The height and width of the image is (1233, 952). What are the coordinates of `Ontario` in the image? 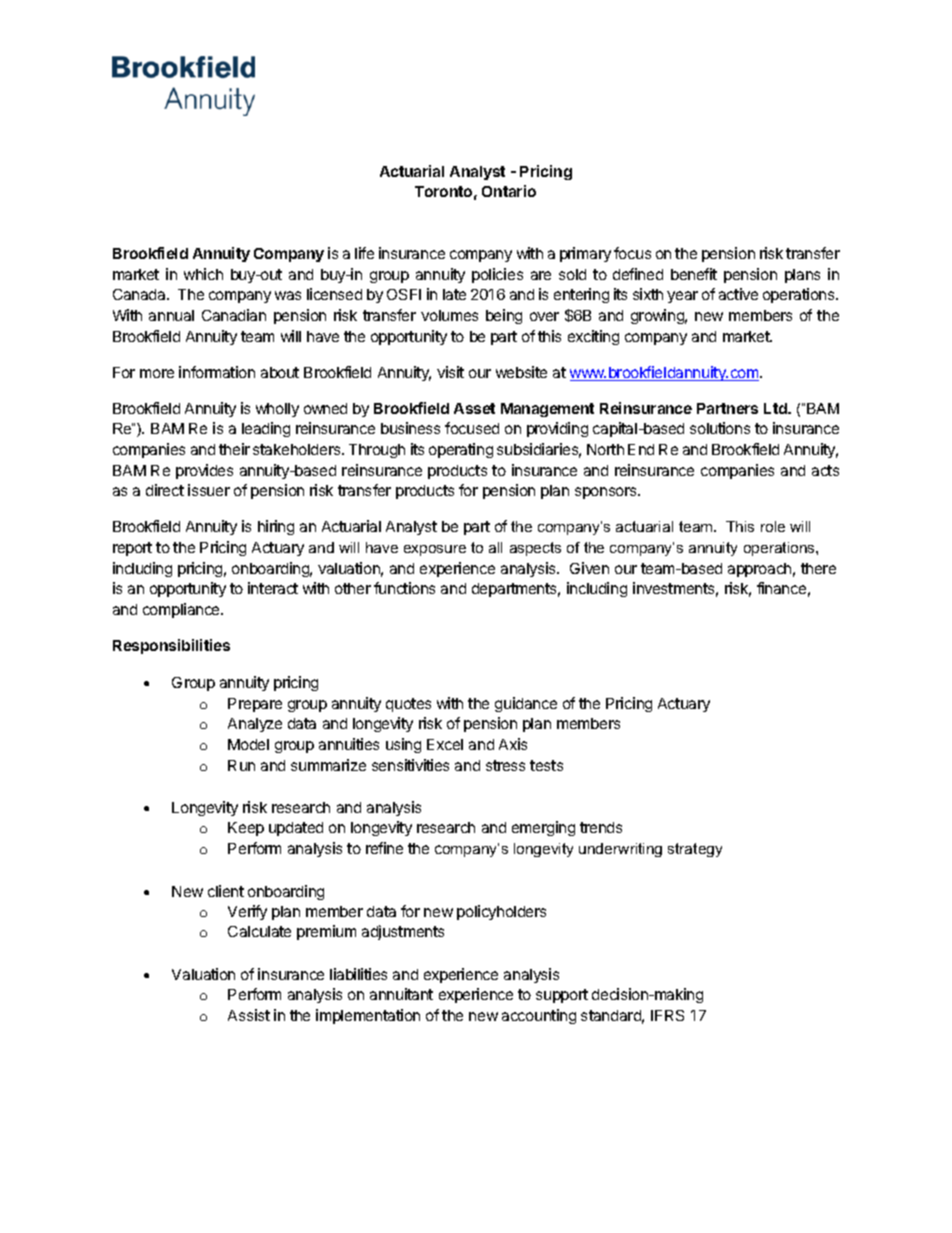 It's located at (509, 191).
